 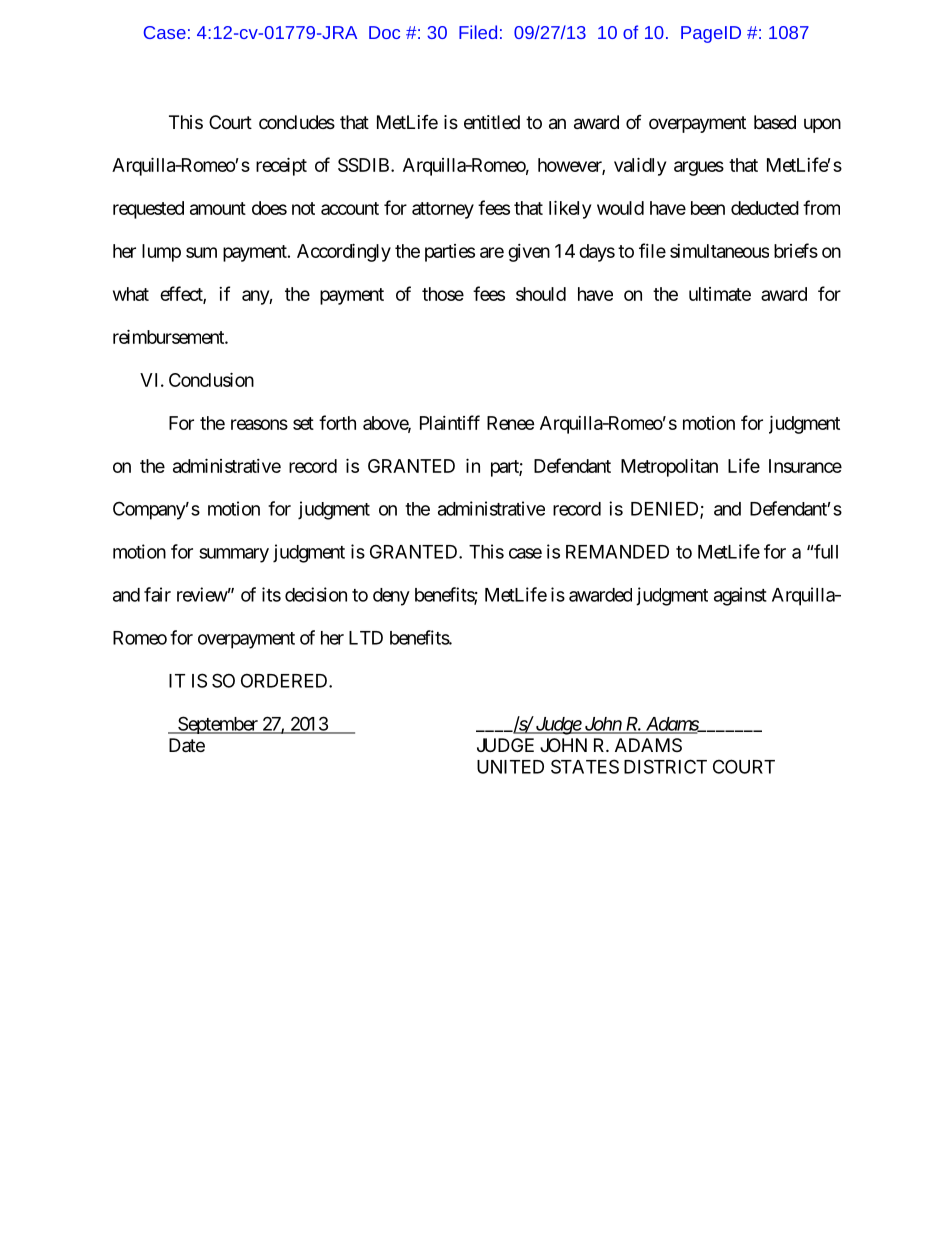 I want to click on concludes, so click(x=297, y=122).
